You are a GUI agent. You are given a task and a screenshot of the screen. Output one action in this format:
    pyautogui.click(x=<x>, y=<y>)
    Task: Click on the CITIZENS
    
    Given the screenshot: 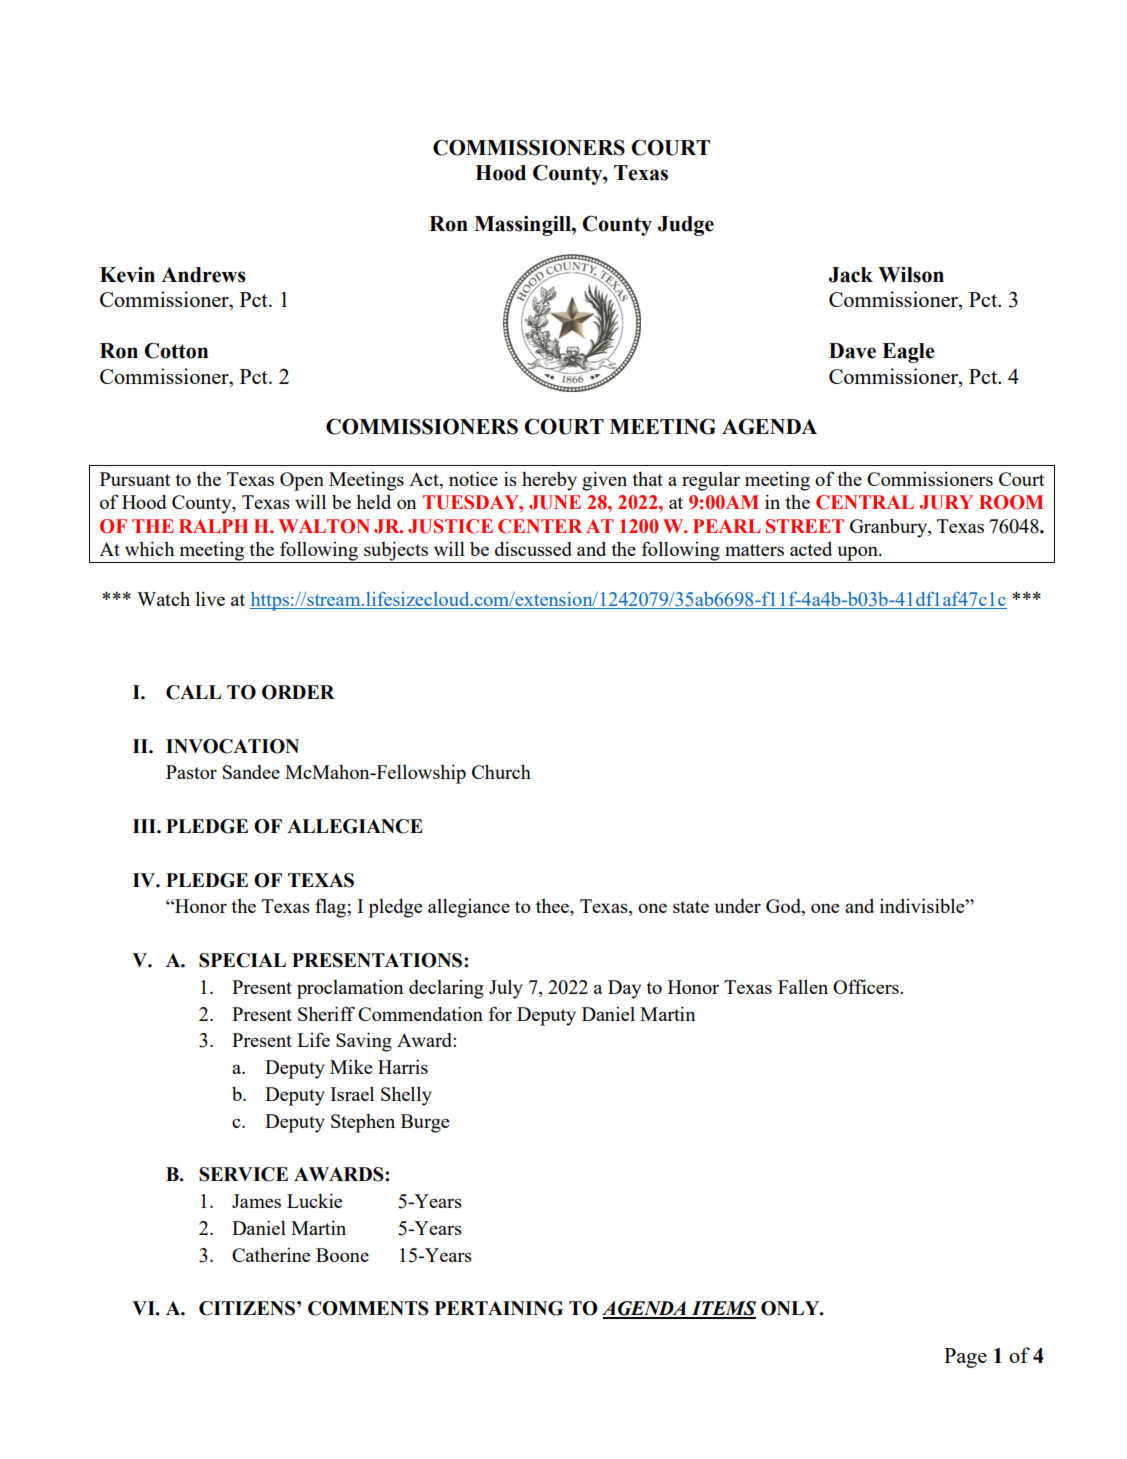 What is the action you would take?
    pyautogui.click(x=247, y=1308)
